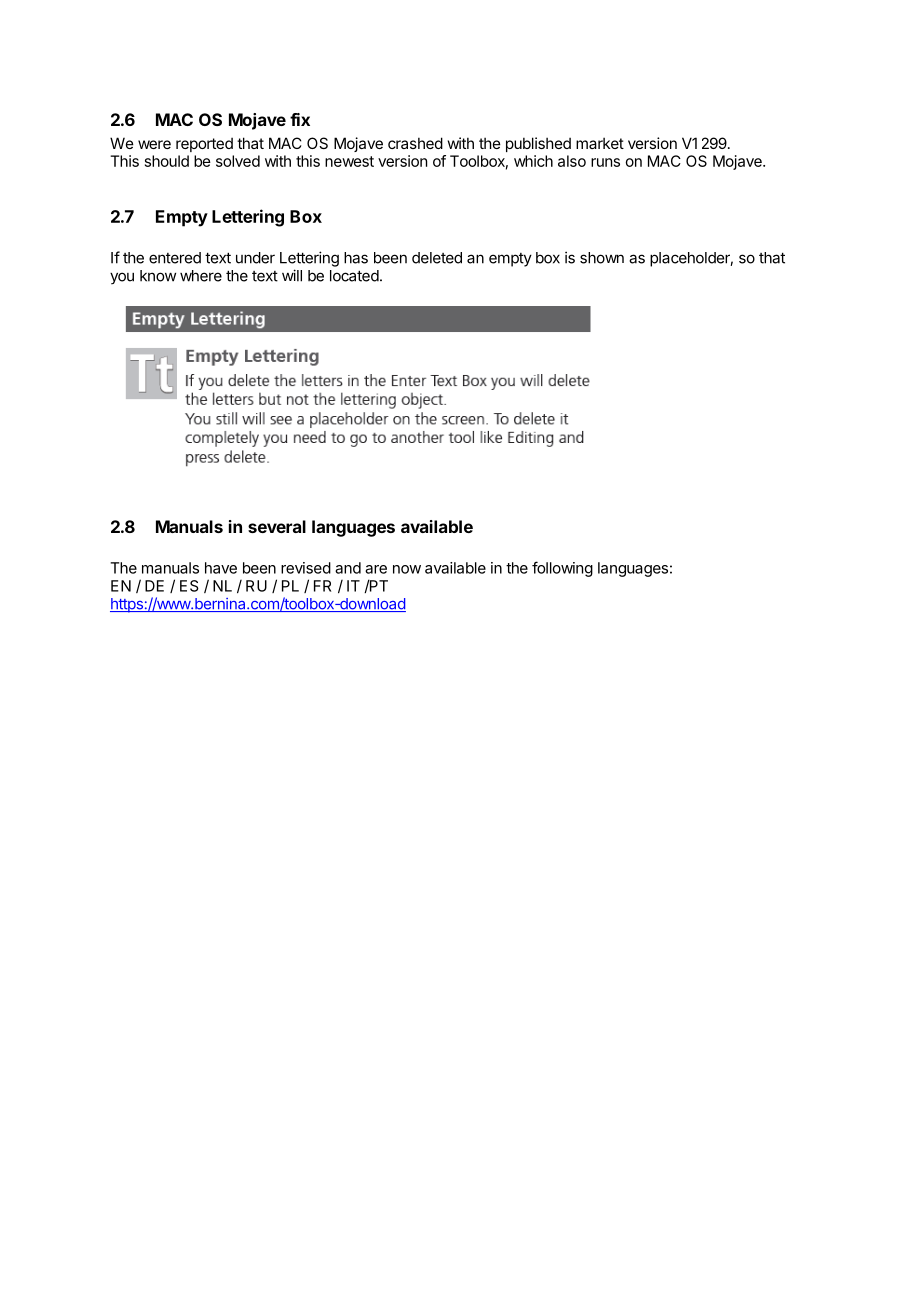  Describe the element at coordinates (201, 276) in the screenshot. I see `where` at that location.
